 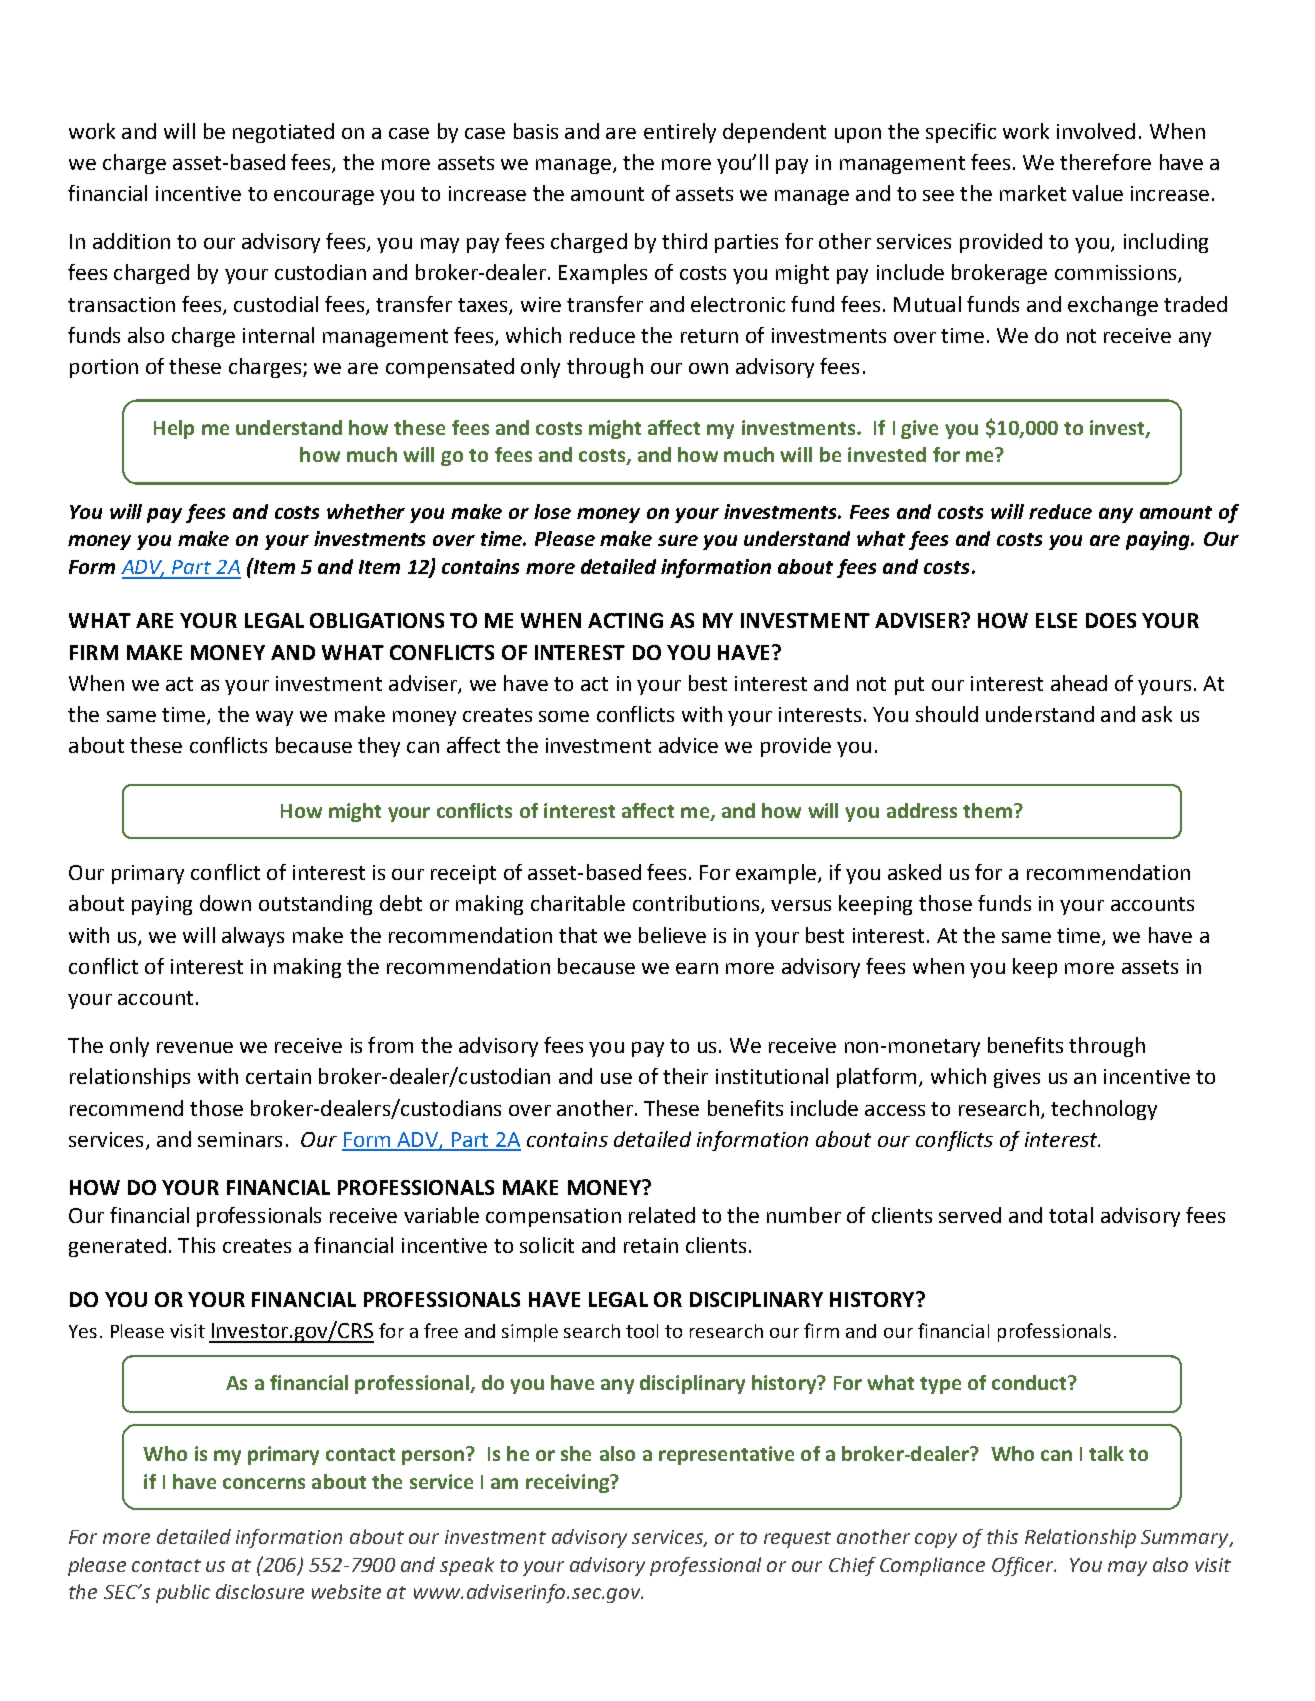 What do you see at coordinates (685, 1076) in the screenshot?
I see `their` at bounding box center [685, 1076].
